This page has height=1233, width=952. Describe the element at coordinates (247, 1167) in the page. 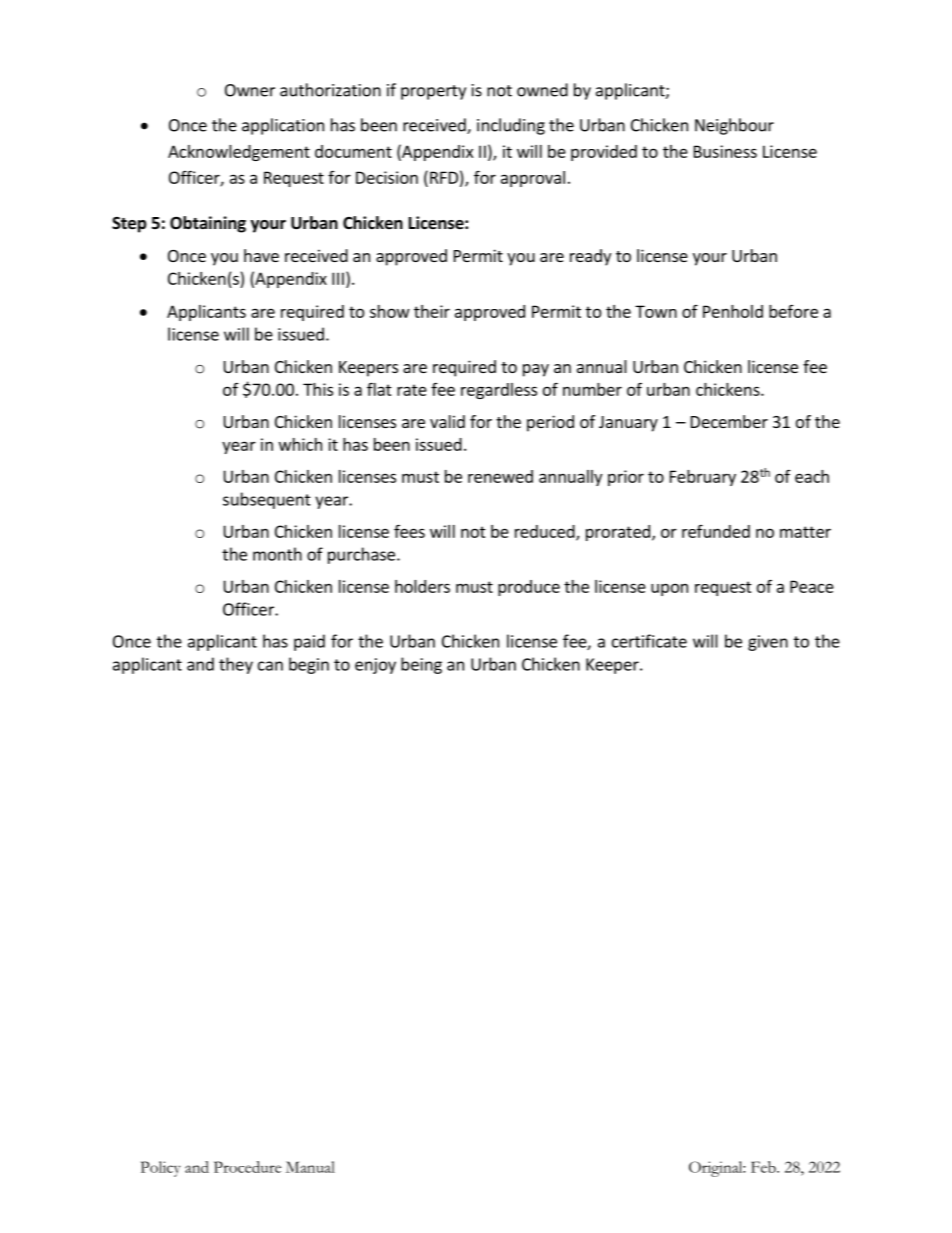

I see `Procedure` at that location.
